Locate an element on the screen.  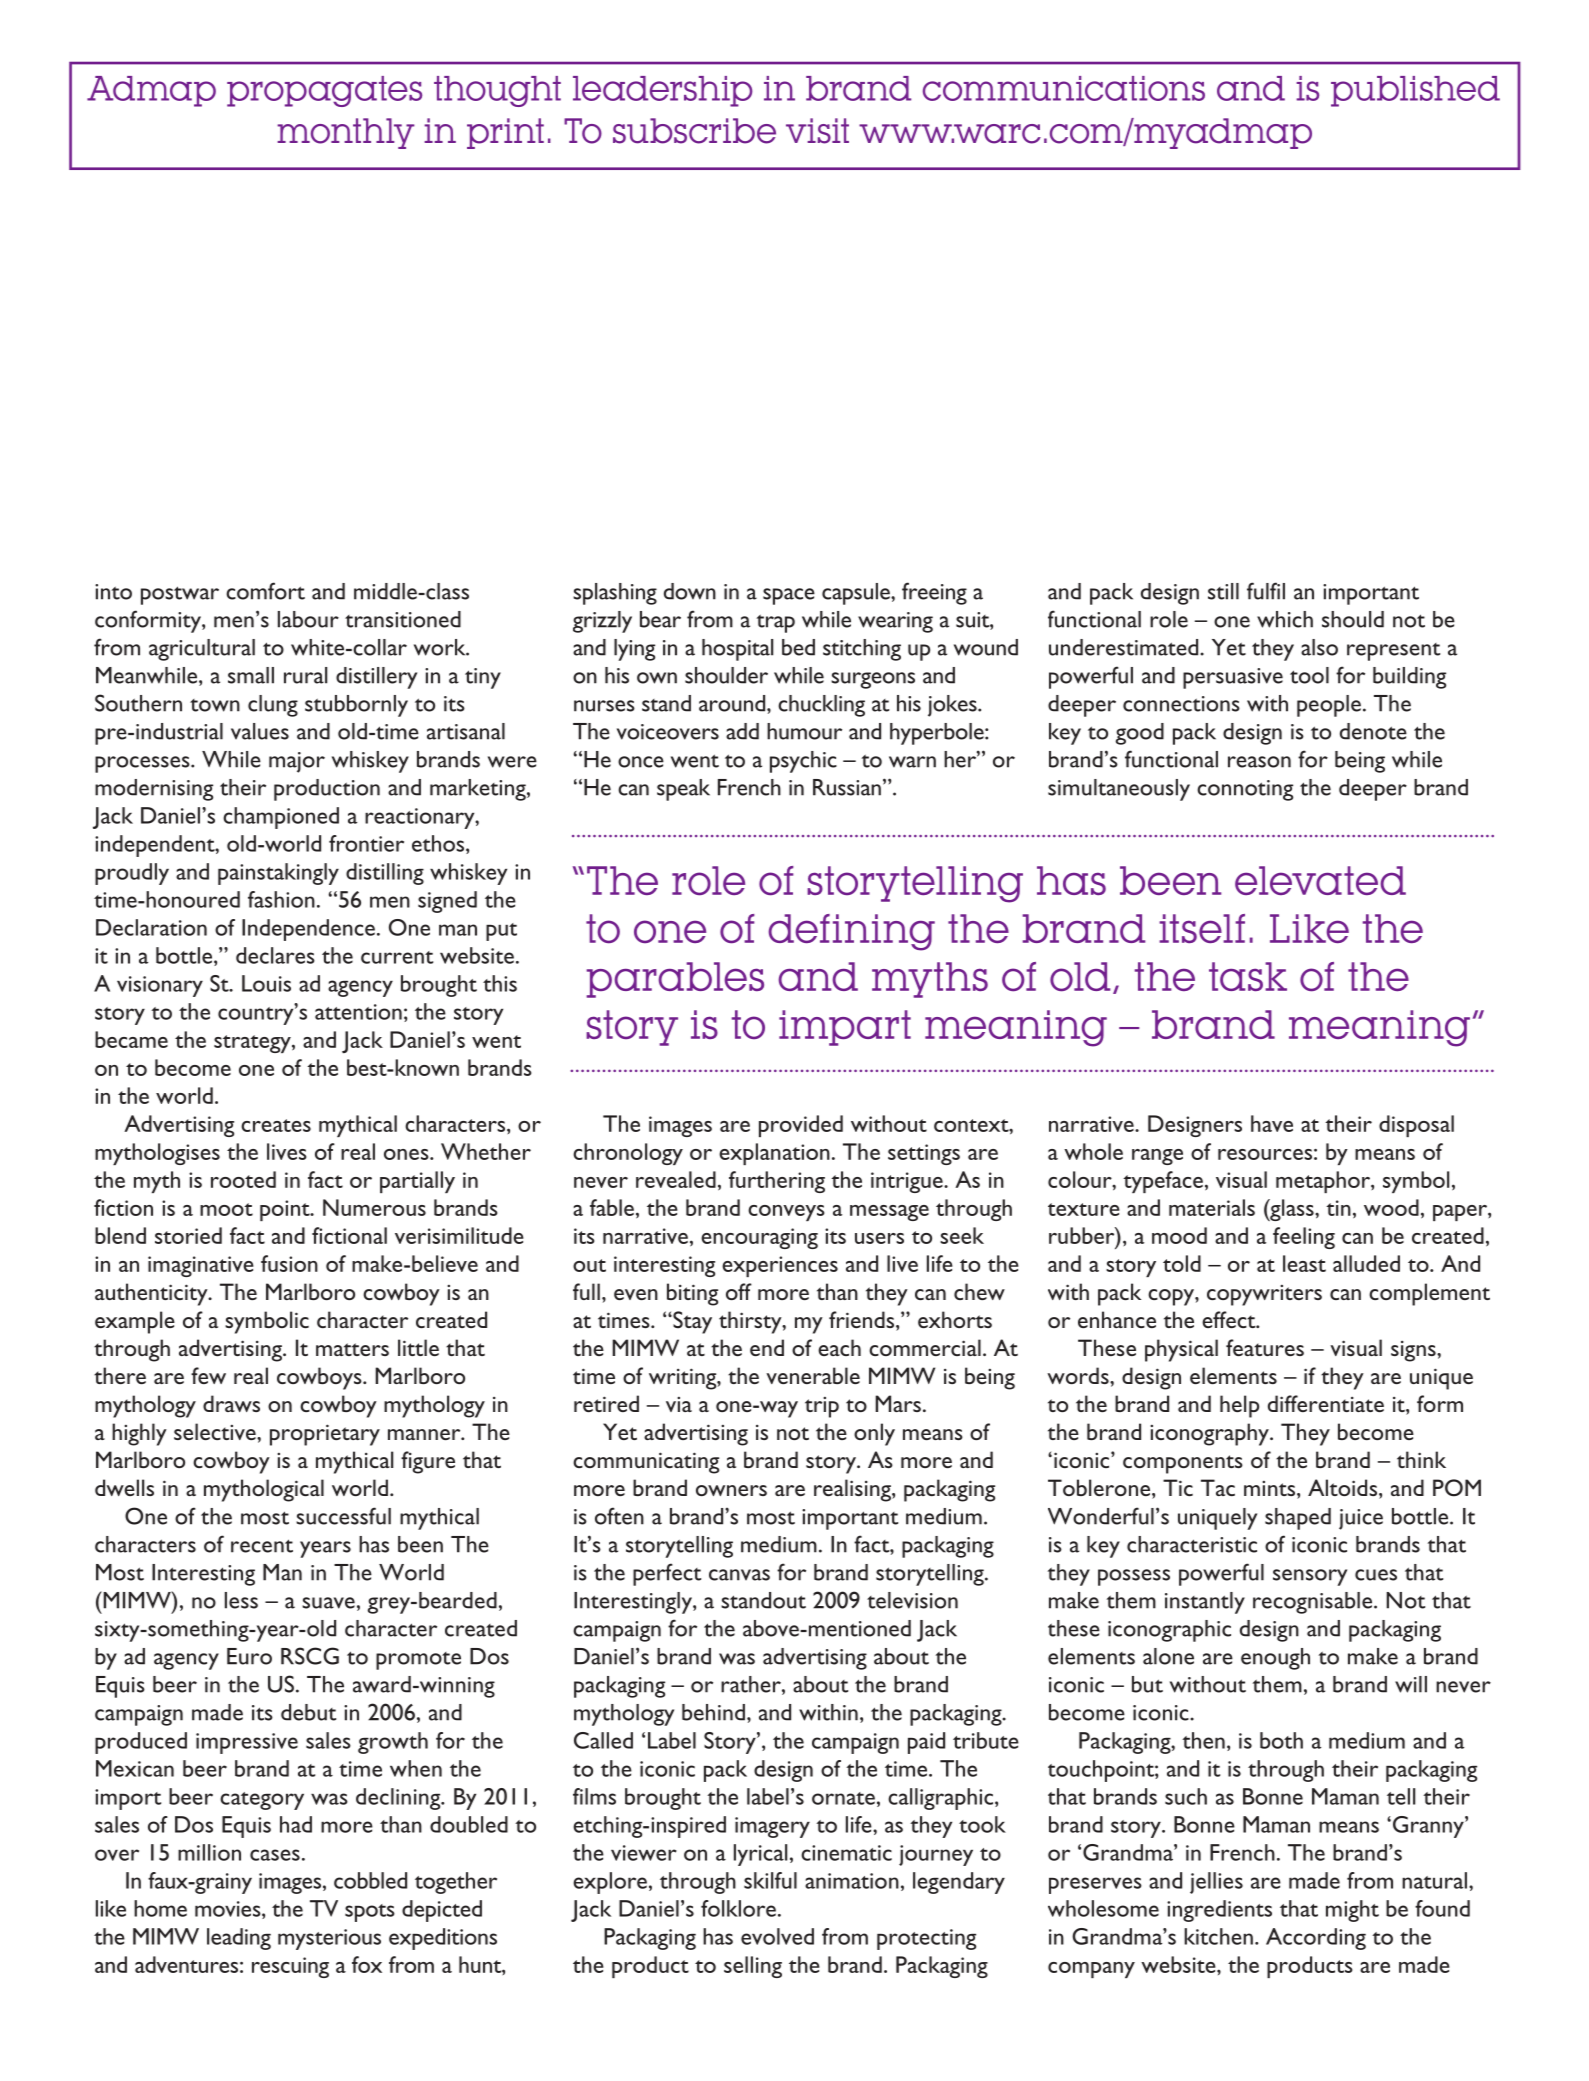
people is located at coordinates (1329, 706).
